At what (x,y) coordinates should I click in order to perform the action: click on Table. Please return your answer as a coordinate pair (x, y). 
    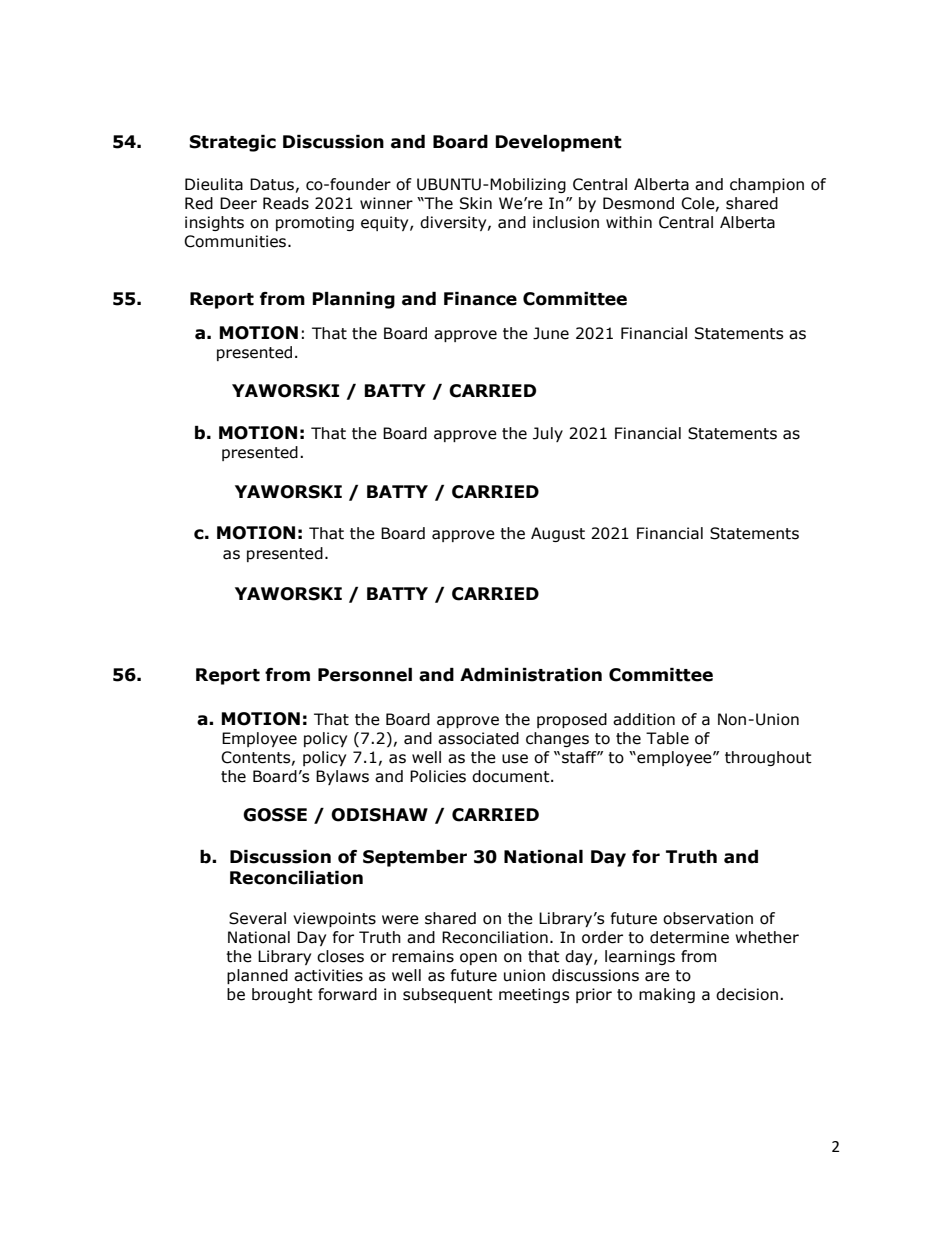
    Looking at the image, I should click on (667, 738).
